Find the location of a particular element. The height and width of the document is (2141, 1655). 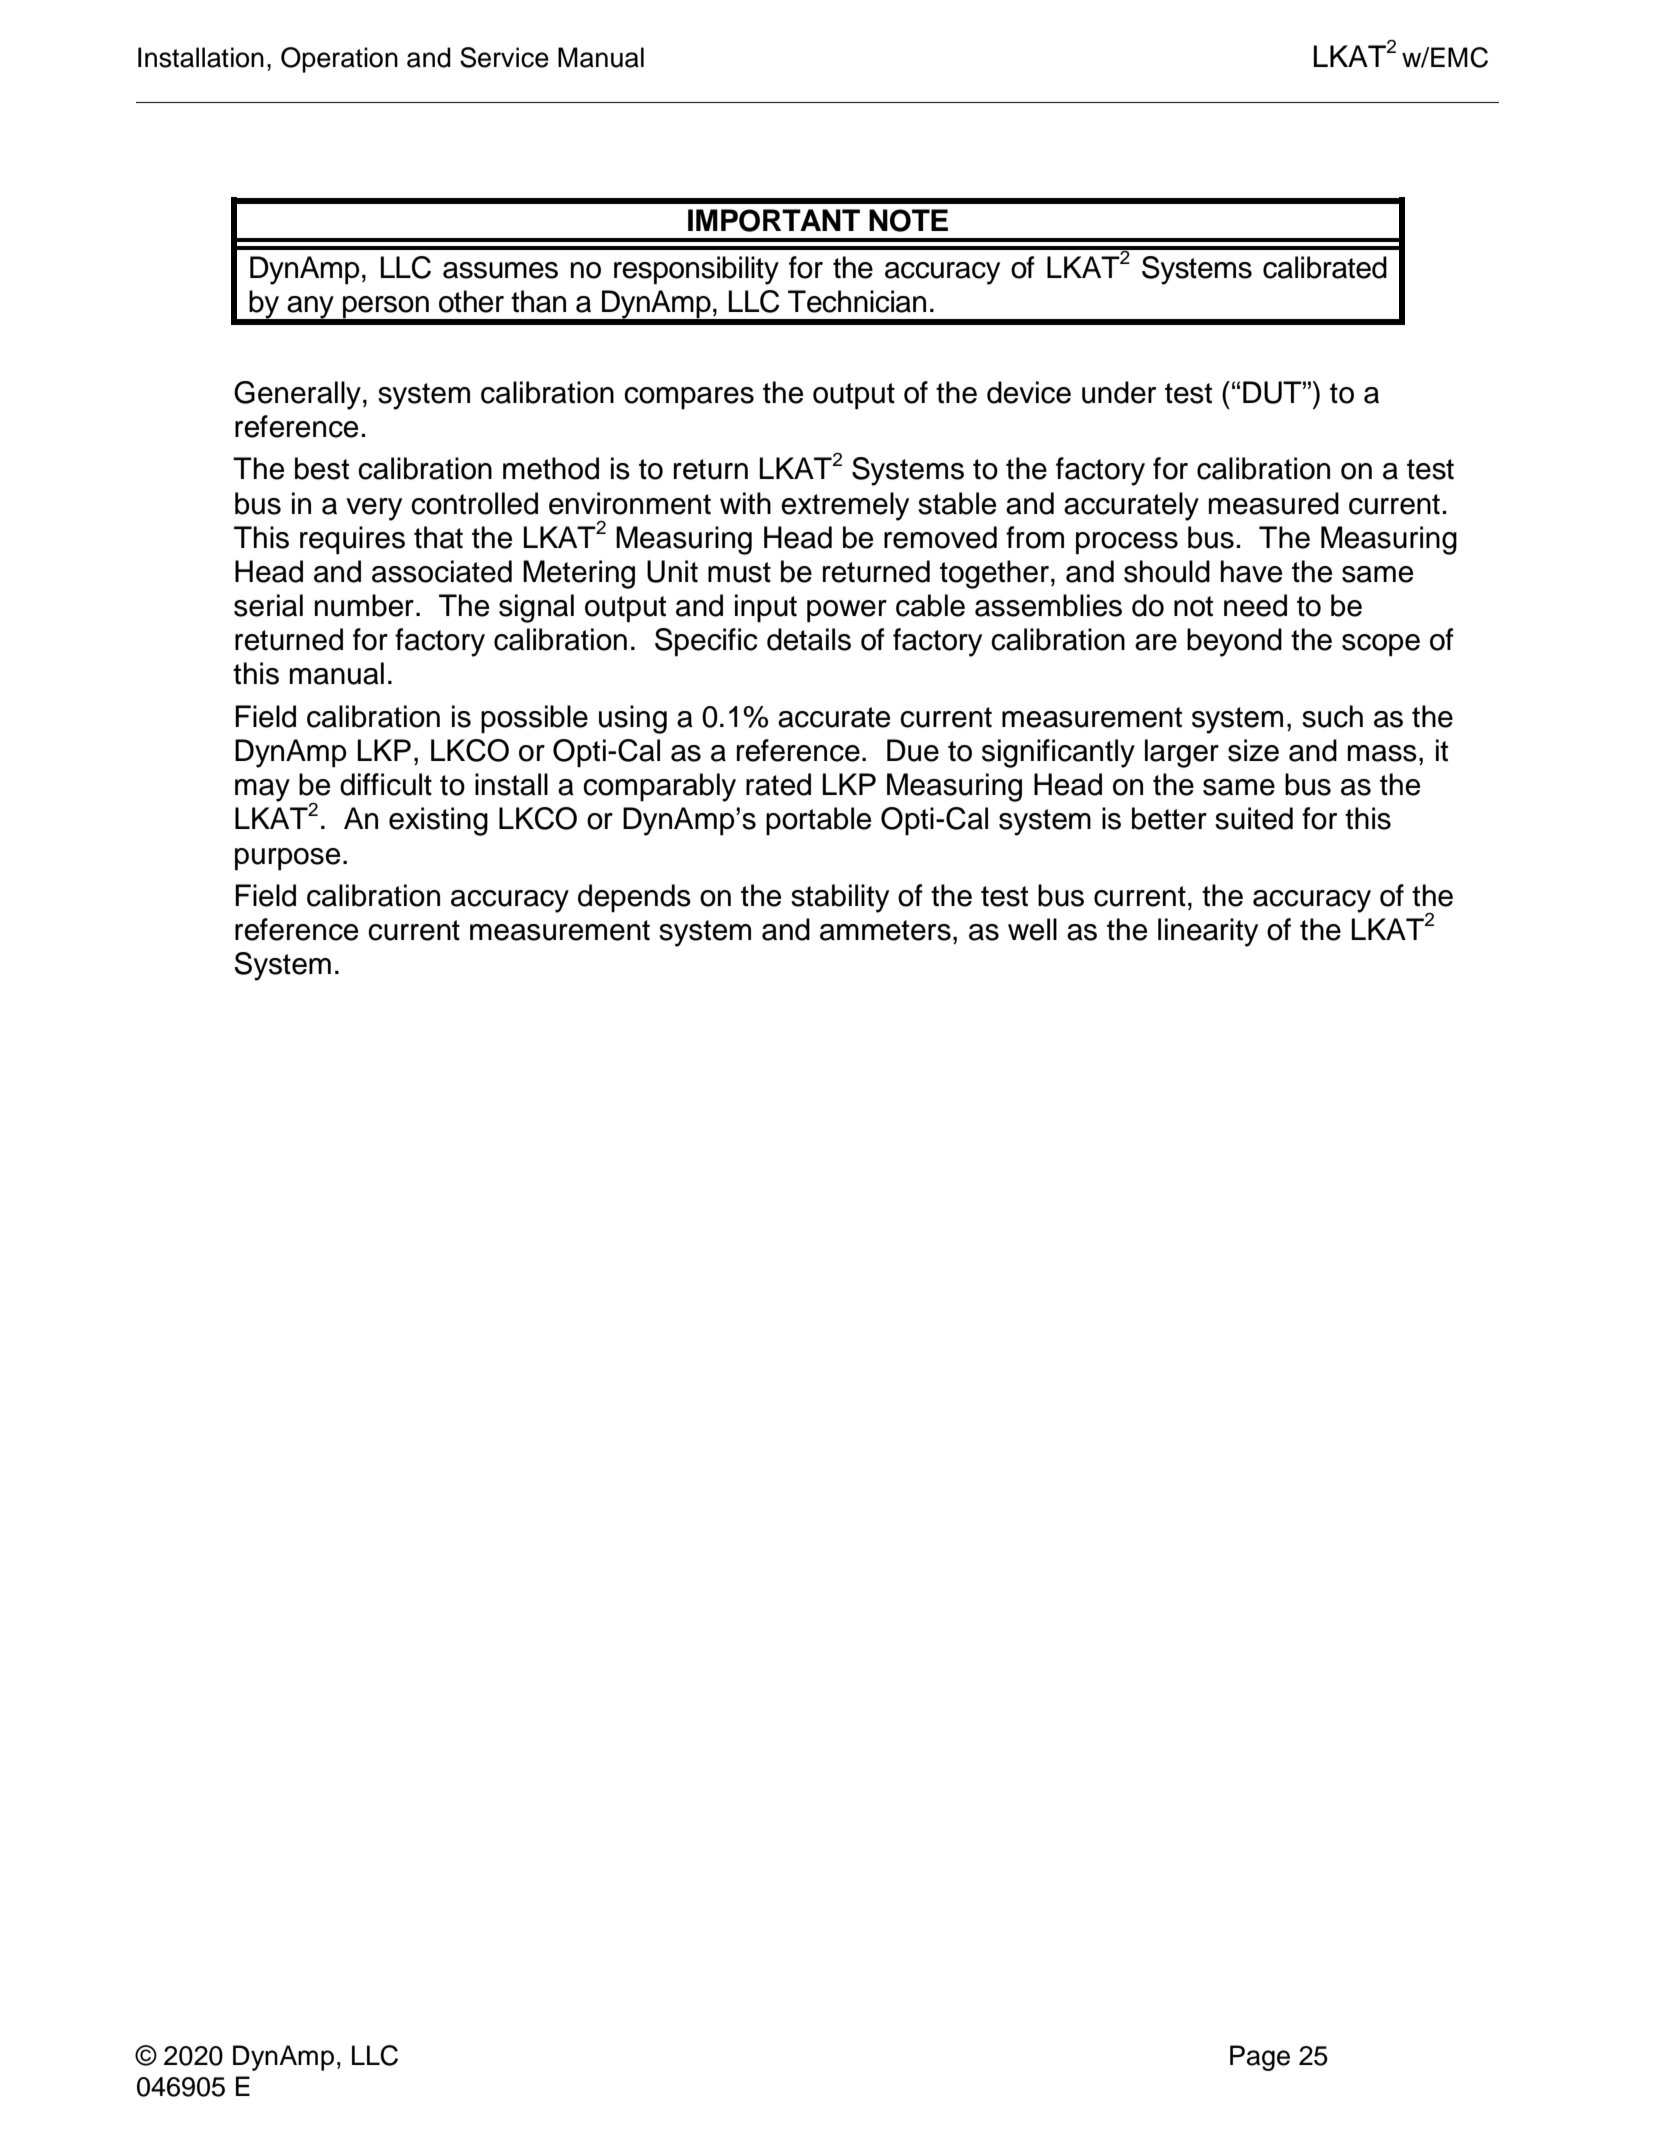

Operation is located at coordinates (339, 60).
